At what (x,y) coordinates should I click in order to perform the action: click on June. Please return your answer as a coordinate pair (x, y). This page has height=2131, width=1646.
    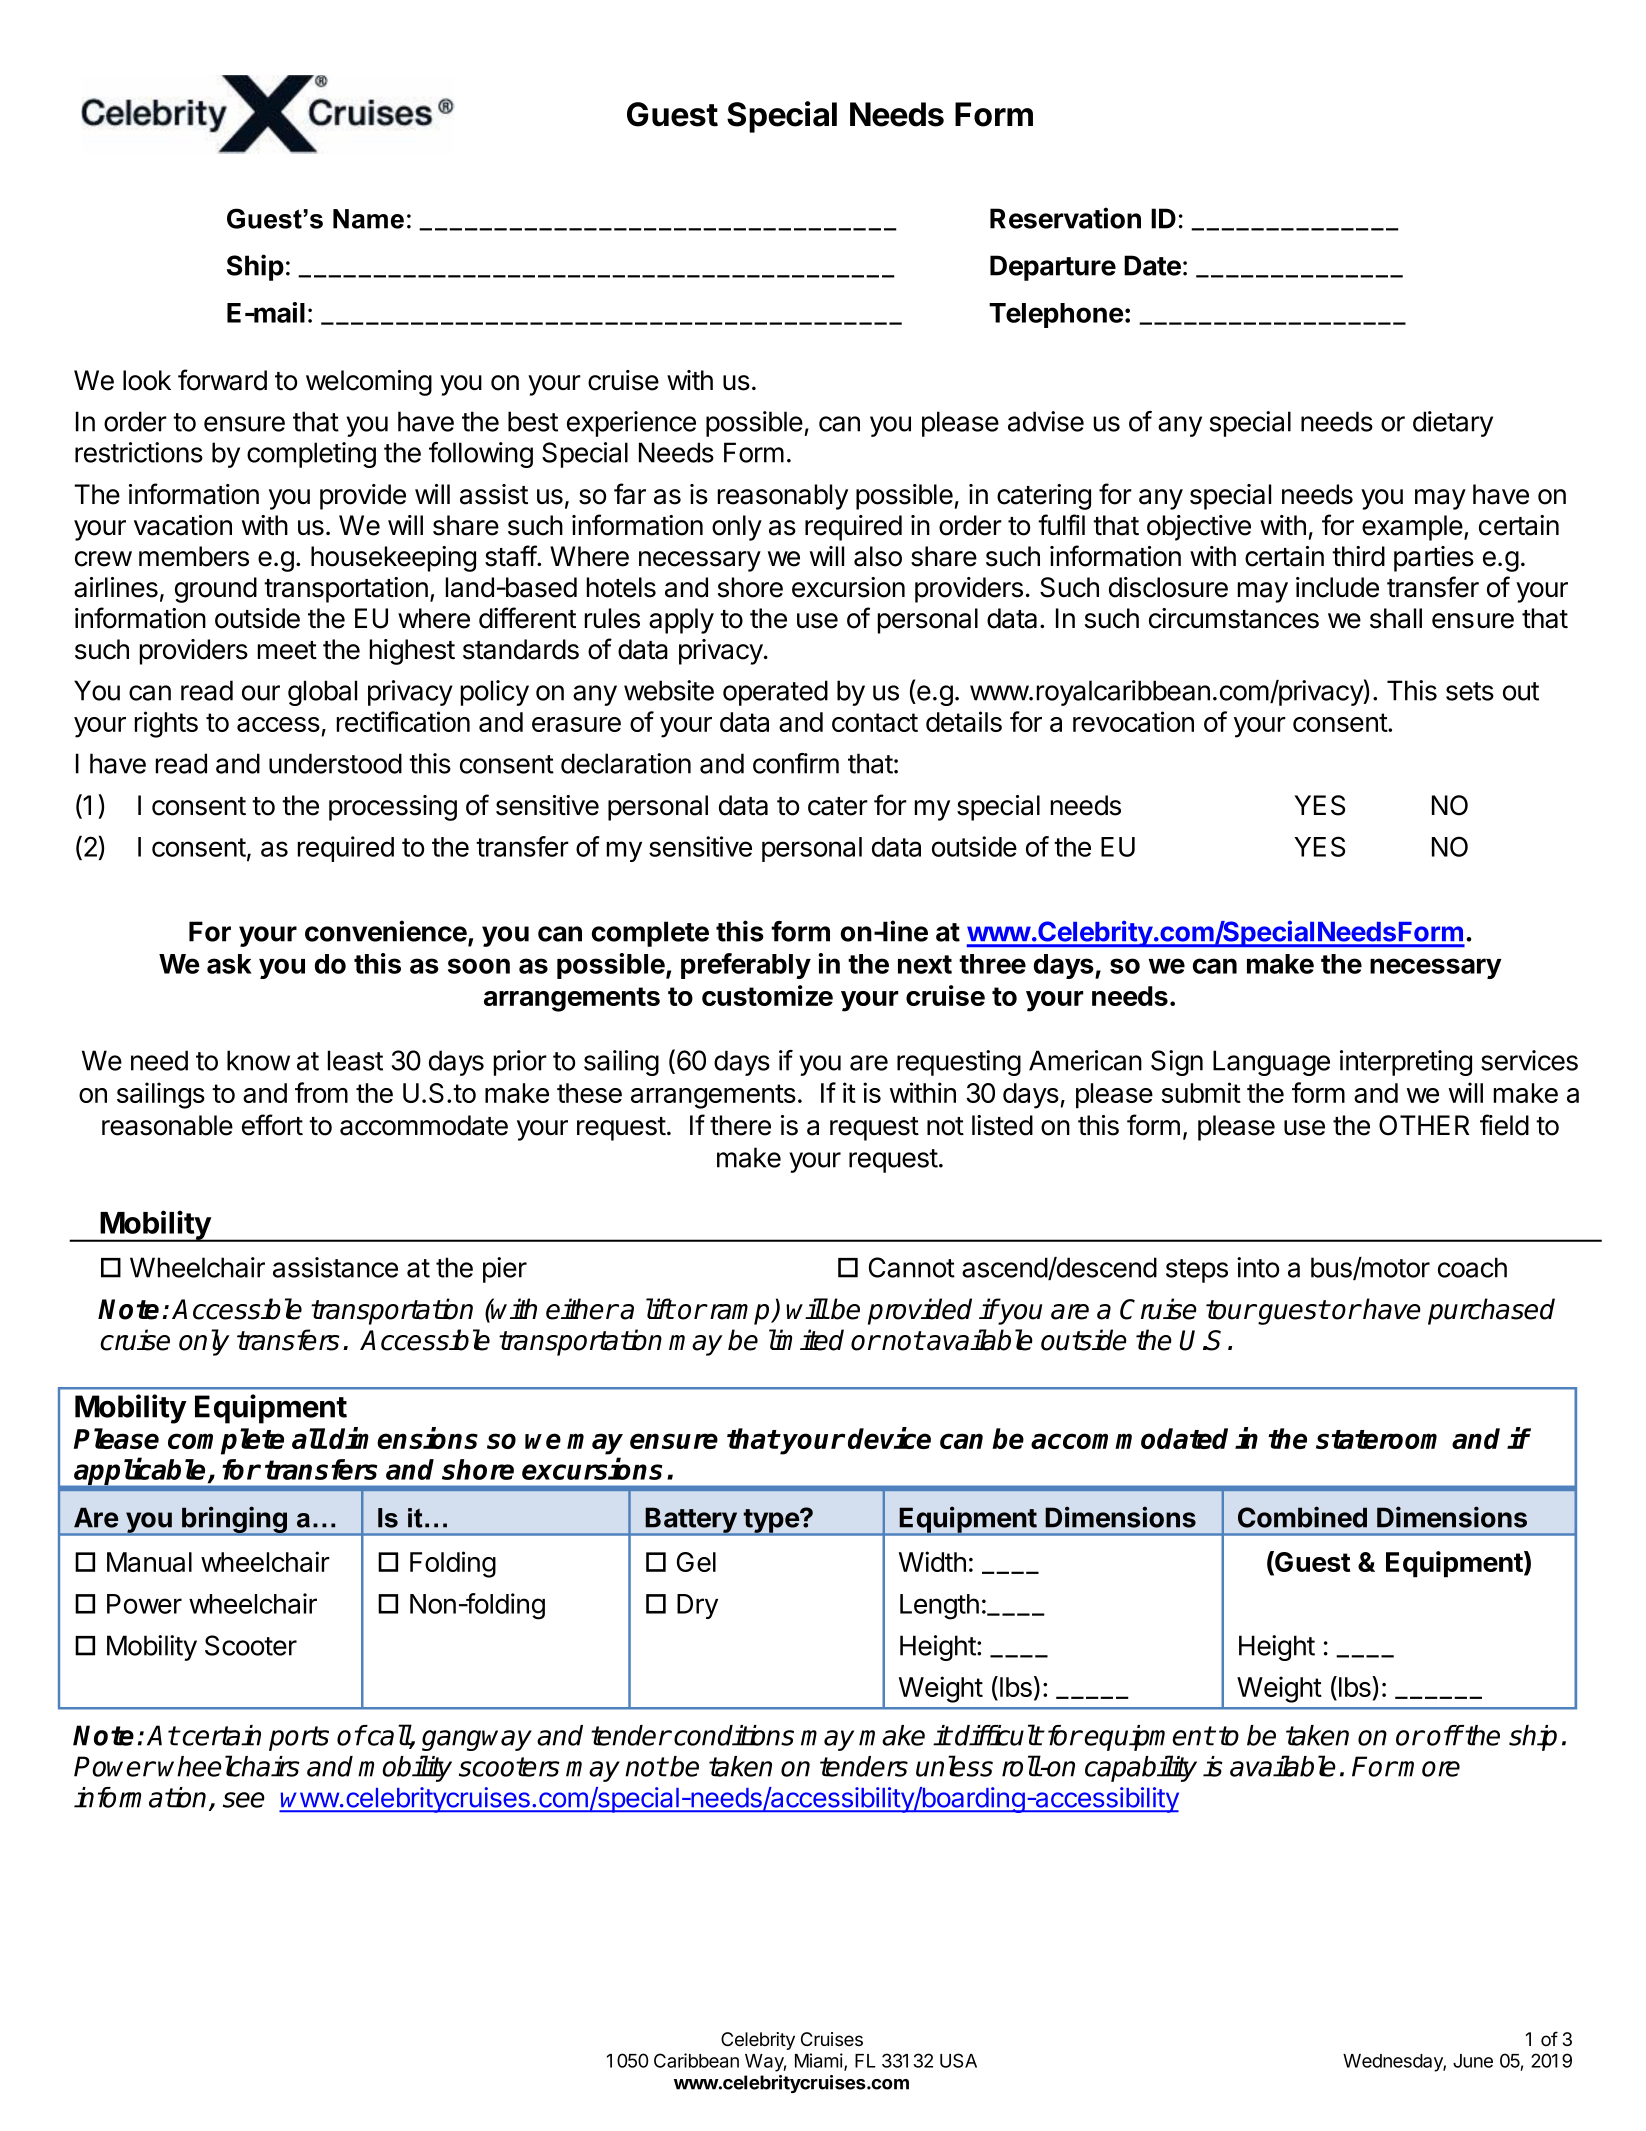
    Looking at the image, I should click on (1473, 2061).
